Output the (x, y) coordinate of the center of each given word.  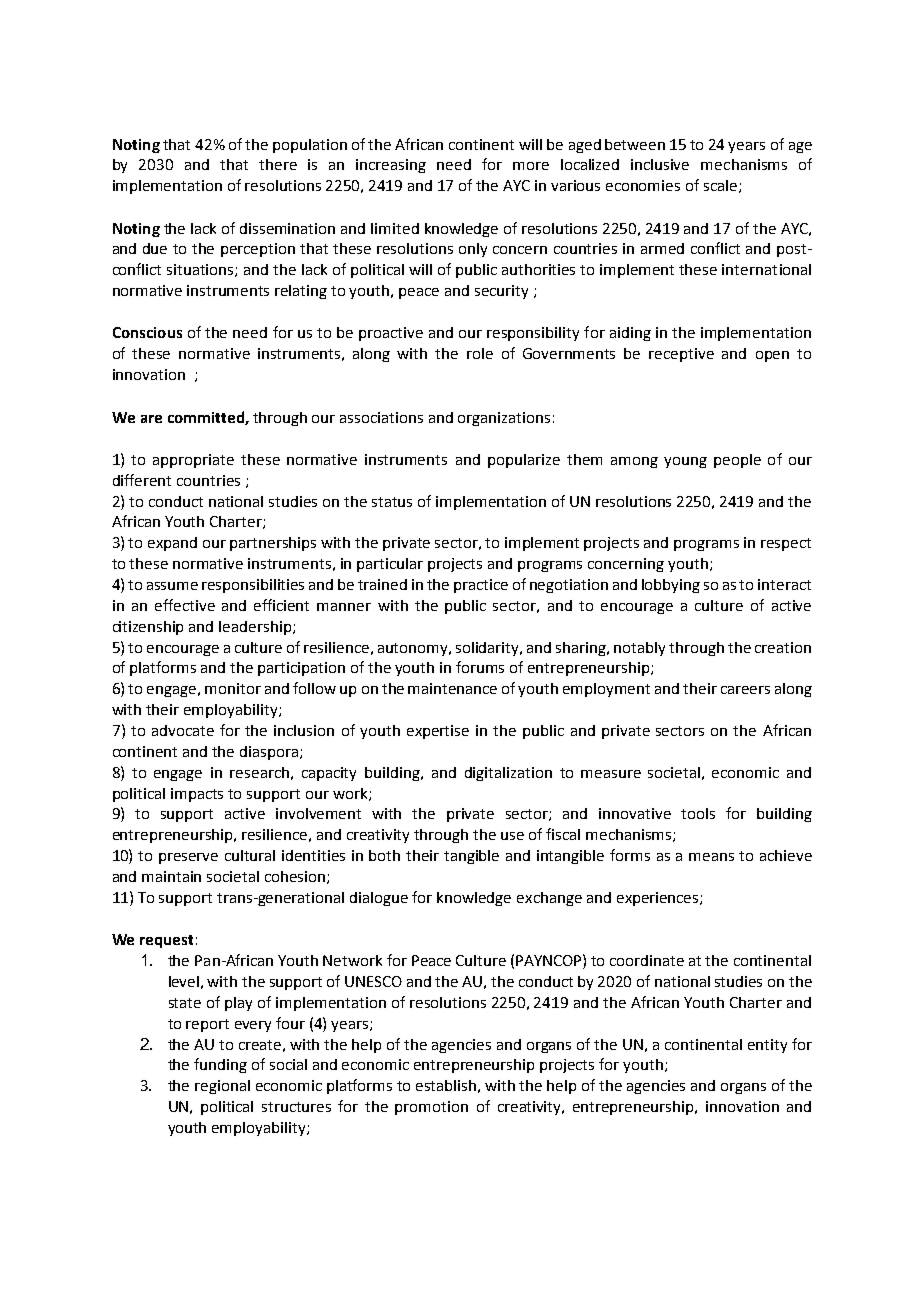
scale (720, 185)
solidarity (489, 649)
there (278, 164)
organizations (504, 419)
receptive (681, 355)
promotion (431, 1108)
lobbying (671, 586)
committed (207, 418)
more (531, 166)
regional (222, 1087)
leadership (256, 628)
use (512, 836)
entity (767, 1046)
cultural (250, 855)
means (711, 857)
